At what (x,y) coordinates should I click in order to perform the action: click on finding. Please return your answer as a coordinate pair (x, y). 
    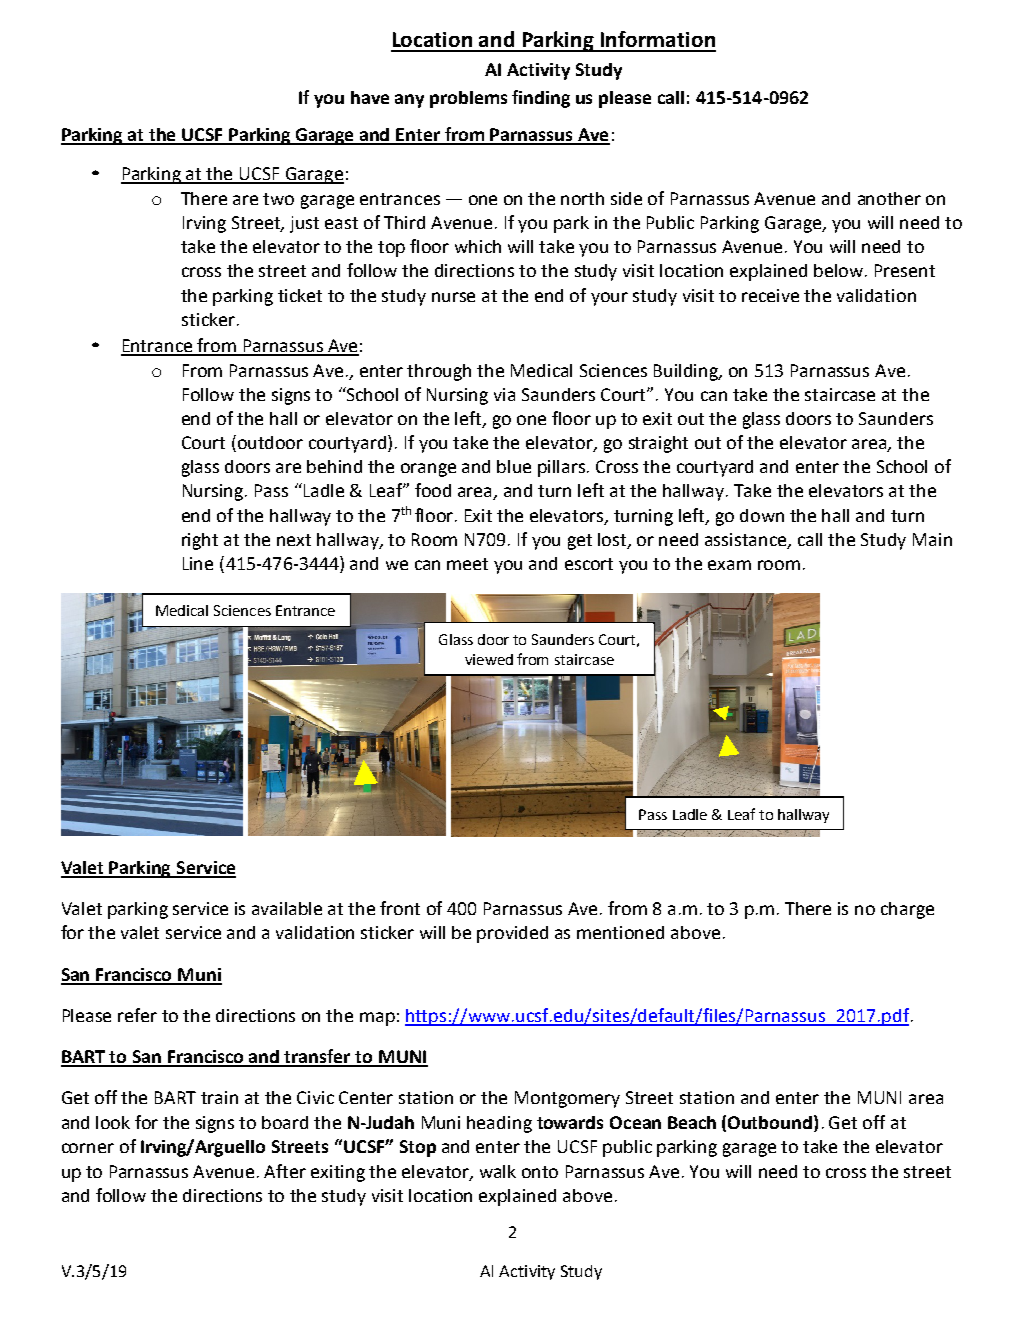
    Looking at the image, I should click on (541, 99).
